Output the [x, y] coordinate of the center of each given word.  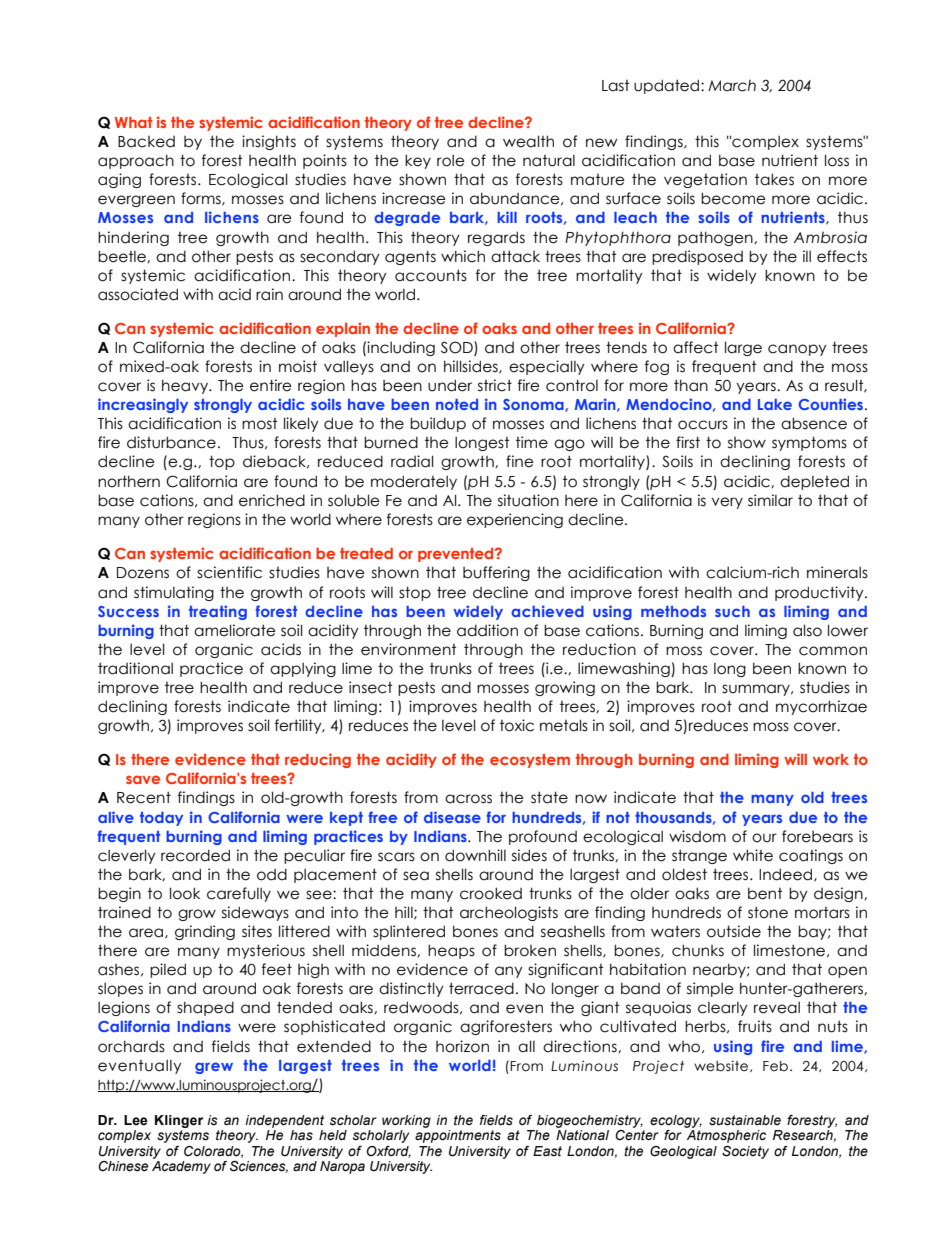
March [732, 86]
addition [487, 630]
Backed [146, 142]
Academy [181, 1167]
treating [218, 612]
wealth [528, 141]
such [732, 611]
